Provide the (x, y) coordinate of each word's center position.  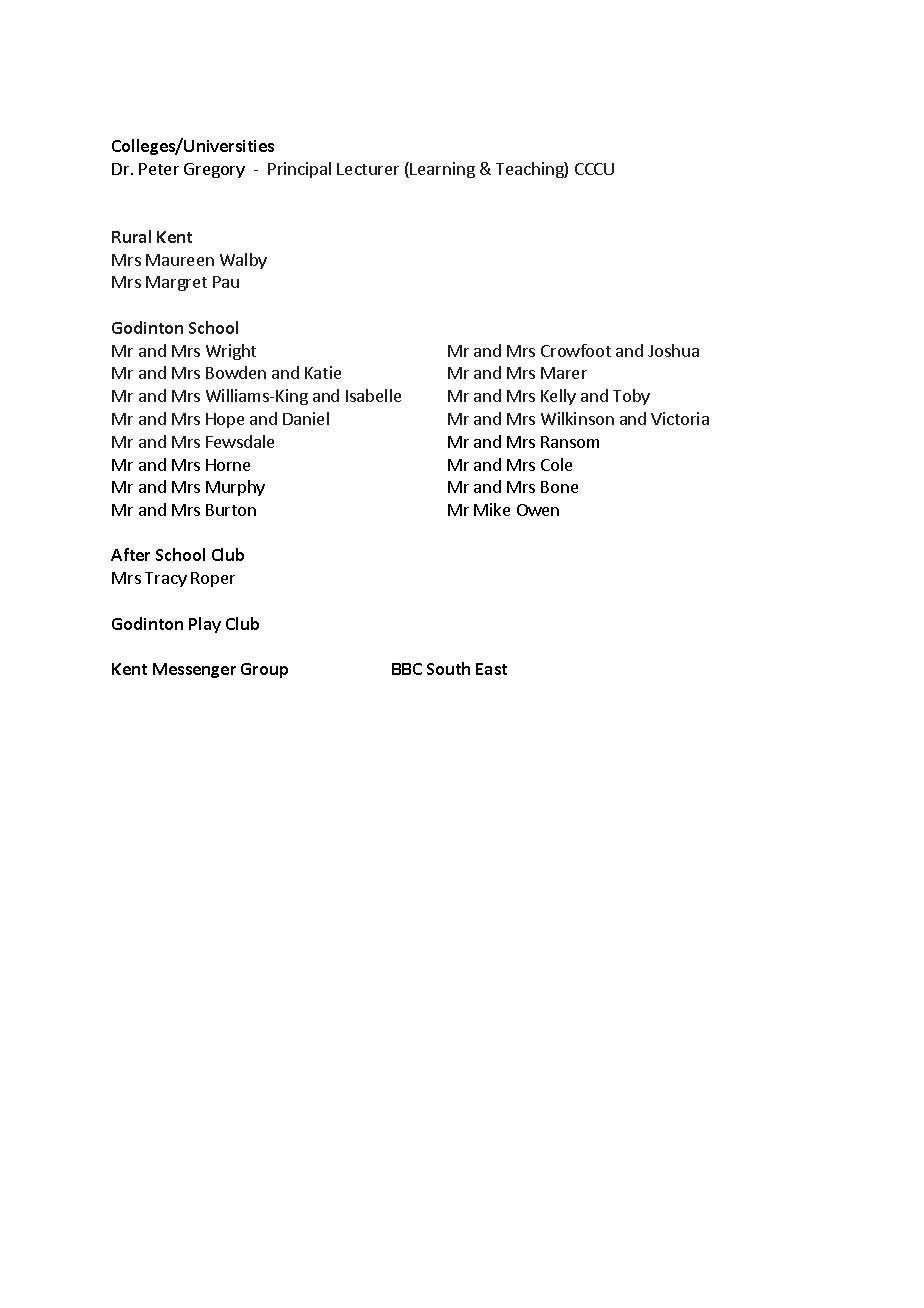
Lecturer (368, 169)
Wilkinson (577, 418)
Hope (225, 420)
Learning (442, 170)
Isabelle (373, 395)
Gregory (214, 170)
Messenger (194, 670)
